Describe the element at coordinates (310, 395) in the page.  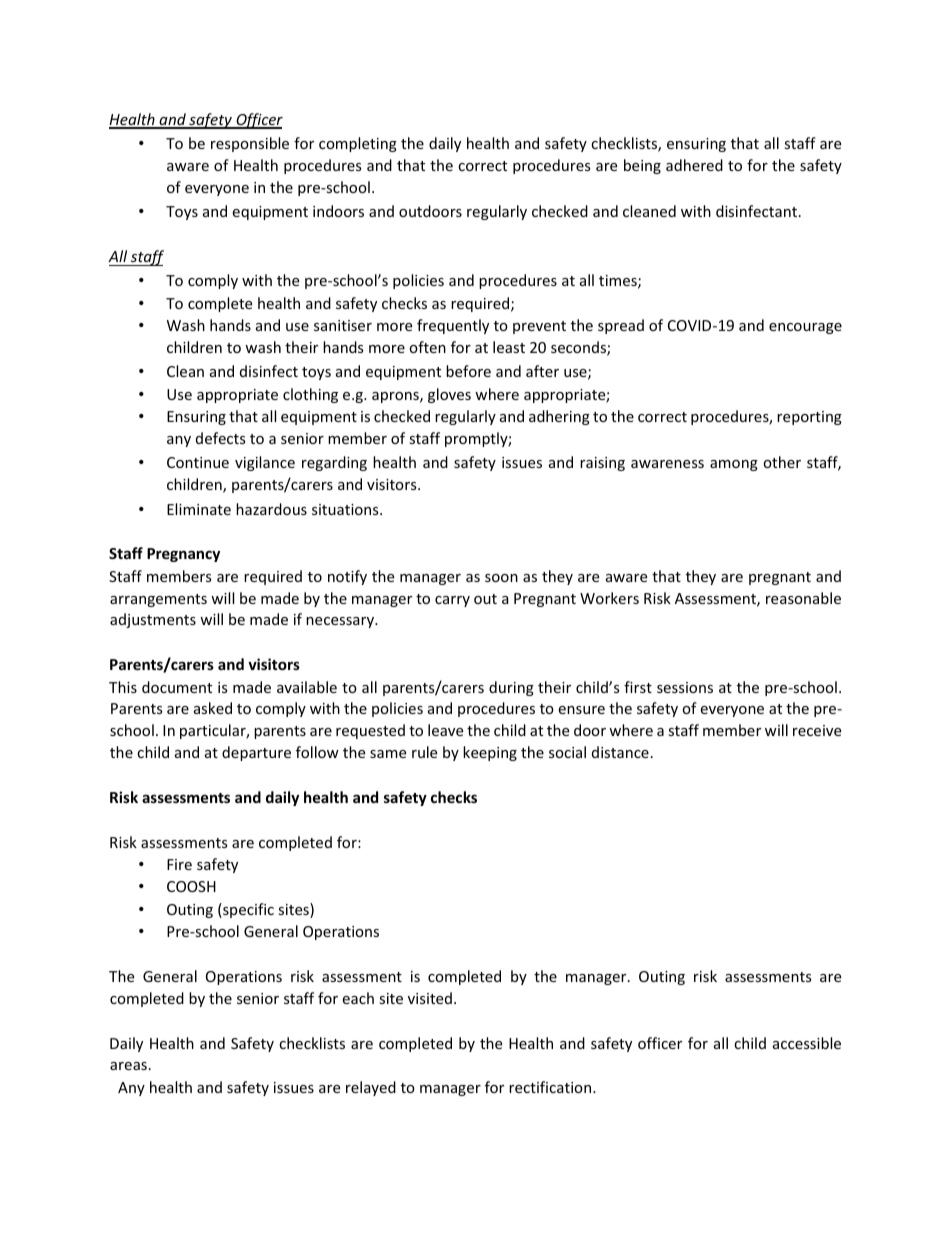
I see `clothing` at that location.
